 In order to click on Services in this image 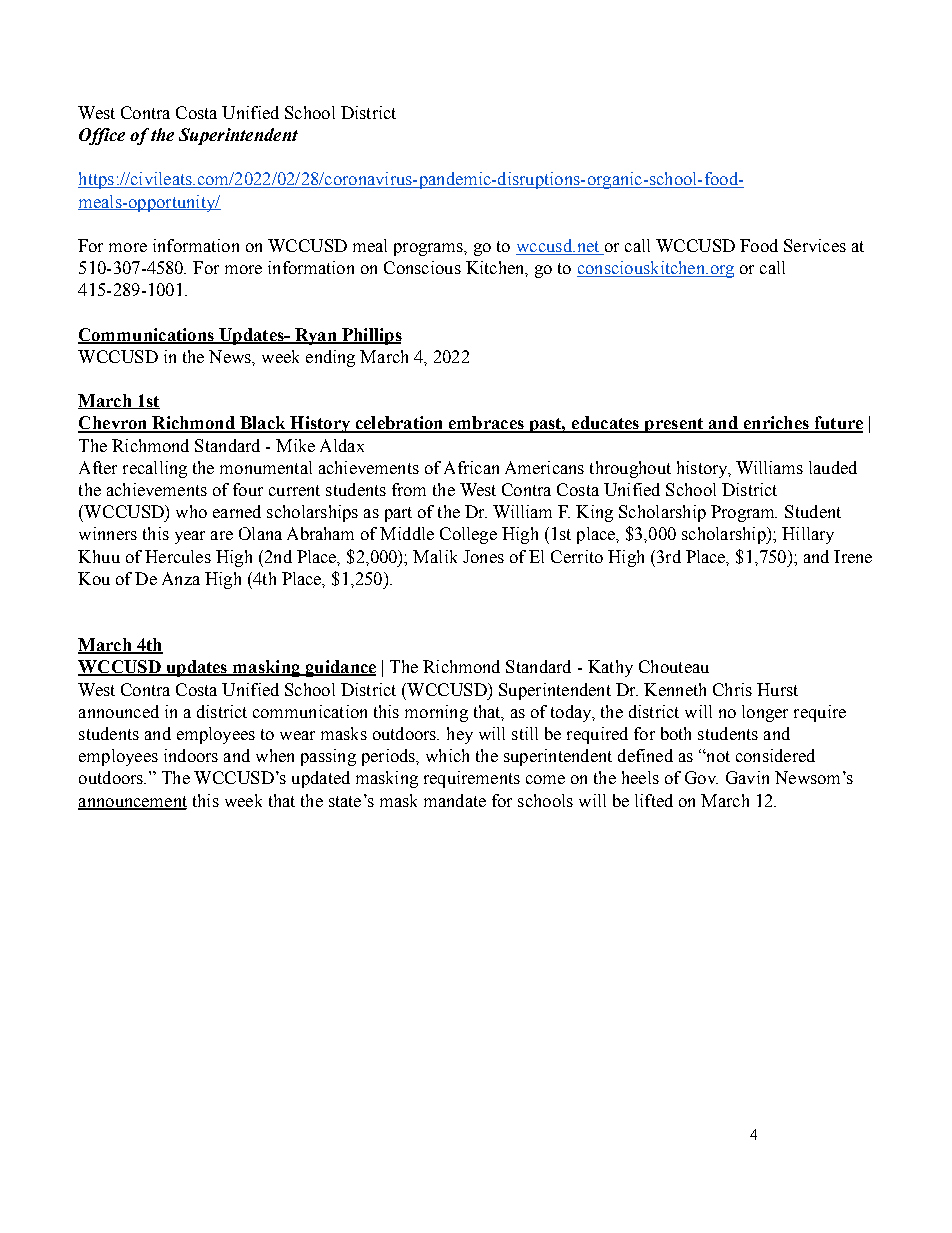, I will do `click(815, 245)`.
